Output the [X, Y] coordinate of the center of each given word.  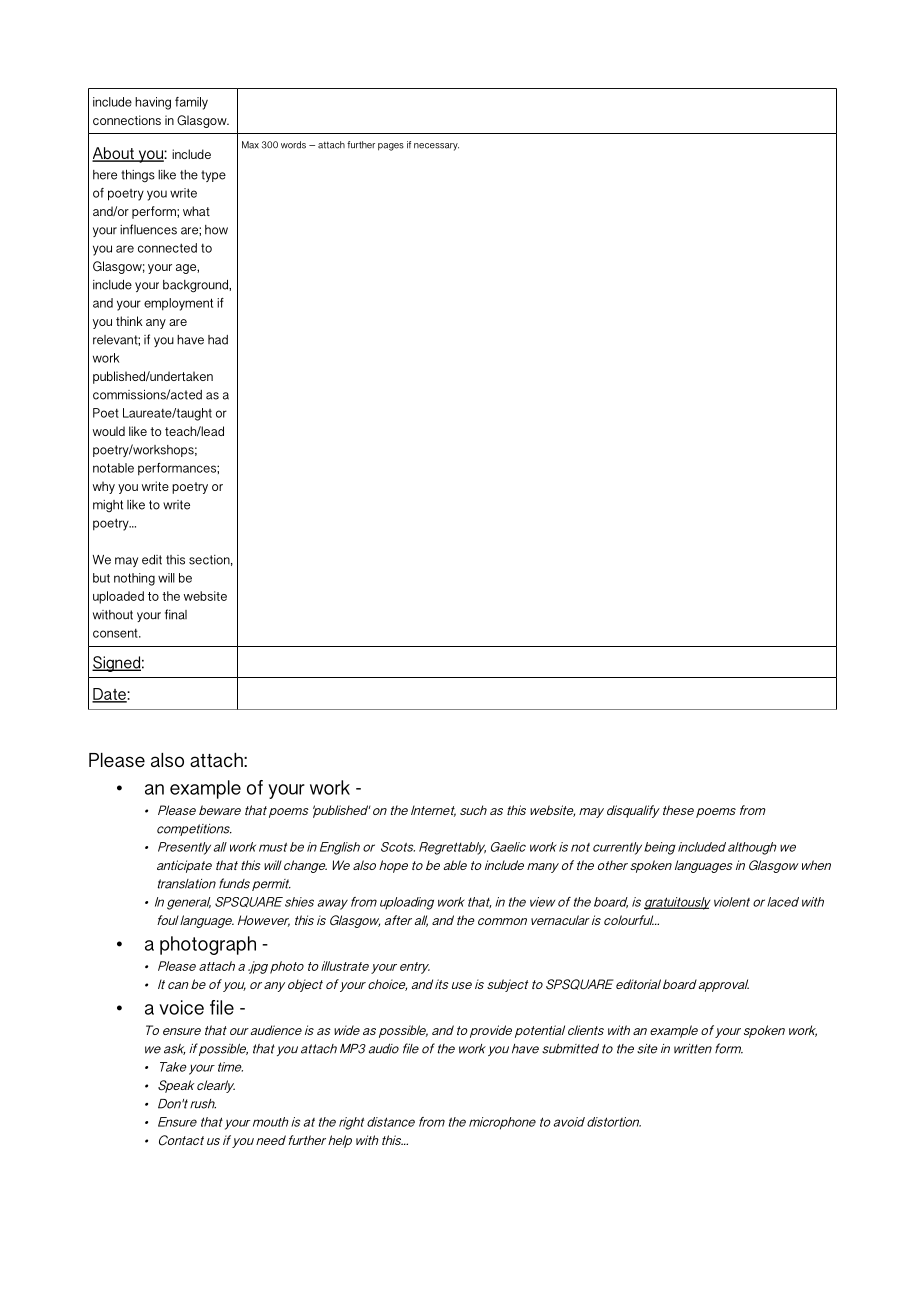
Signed [116, 664]
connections [127, 120]
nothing [134, 579]
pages [391, 147]
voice [181, 1007]
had [218, 340]
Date [110, 695]
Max [250, 145]
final [176, 614]
